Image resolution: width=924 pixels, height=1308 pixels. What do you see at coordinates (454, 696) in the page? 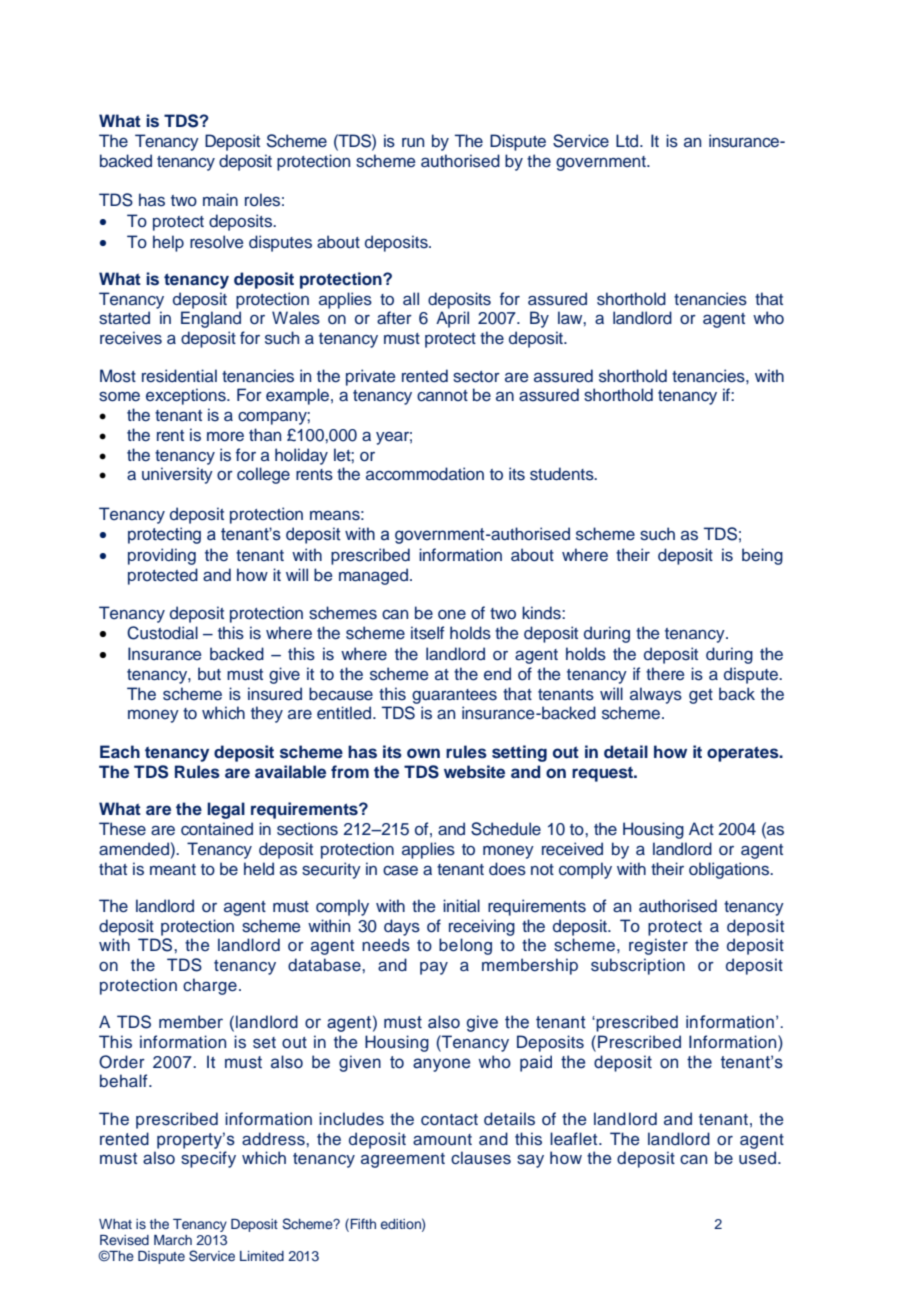
I see `guarantees` at bounding box center [454, 696].
